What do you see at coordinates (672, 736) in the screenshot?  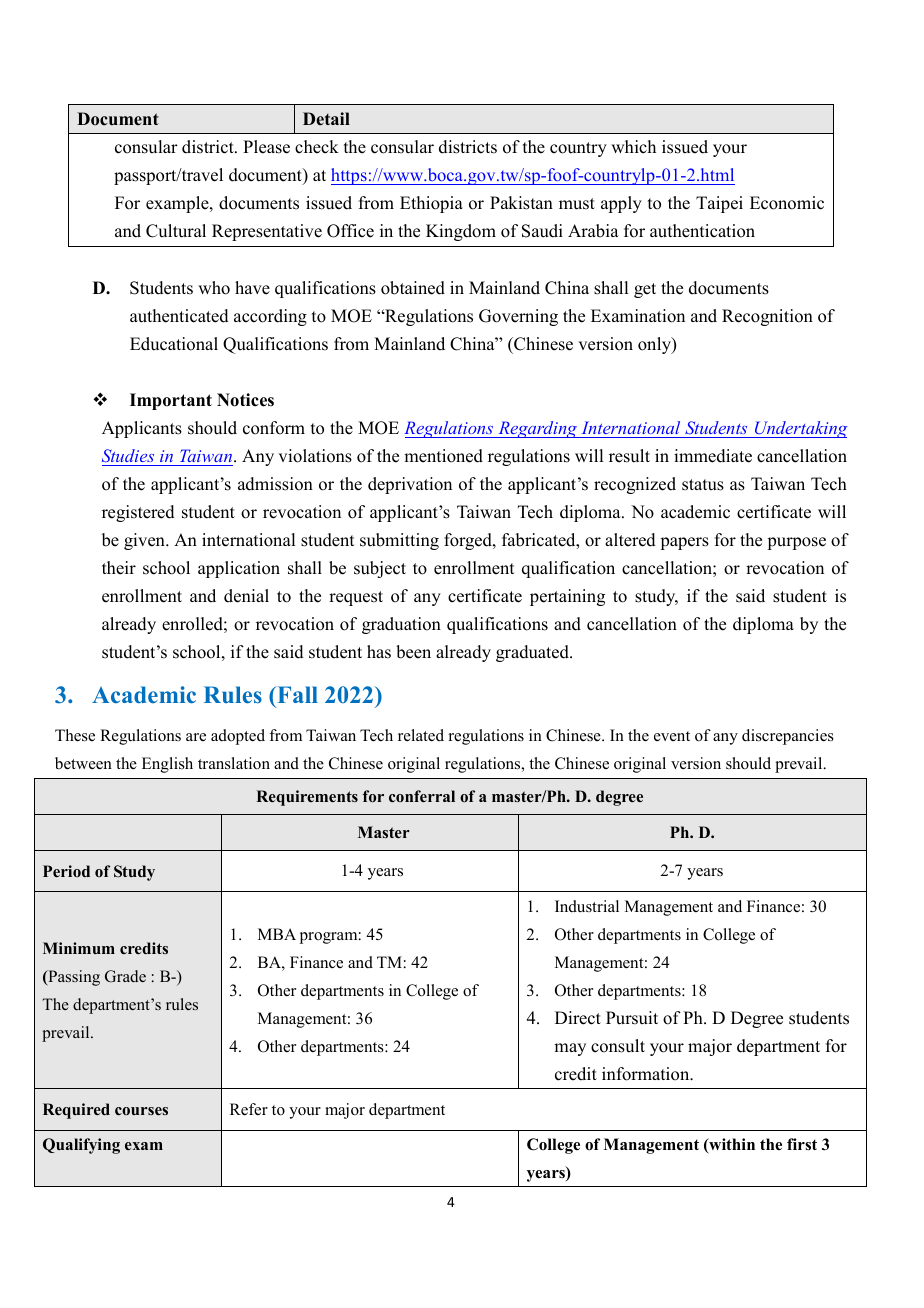 I see `event` at bounding box center [672, 736].
